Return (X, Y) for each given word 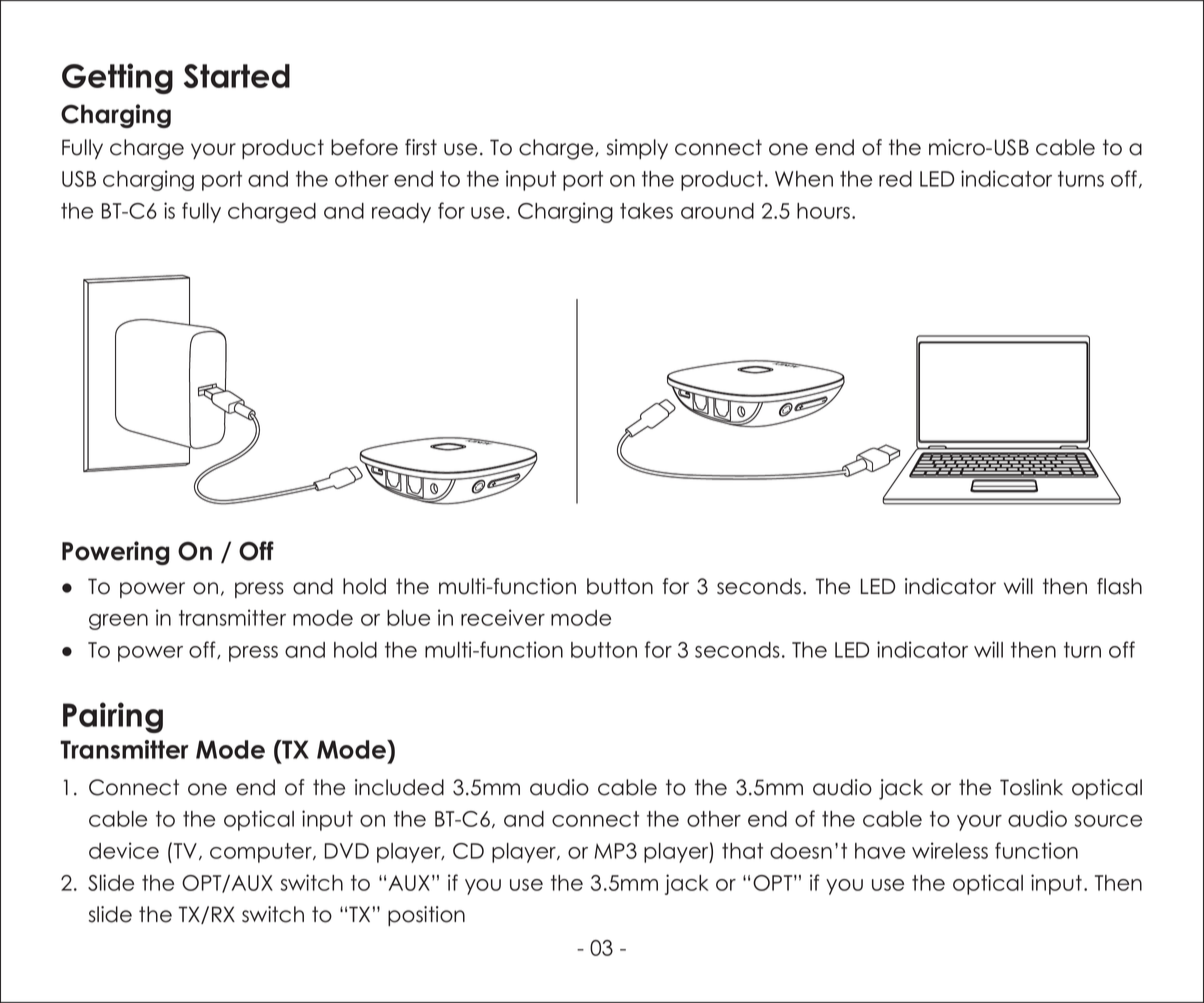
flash (1119, 586)
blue (408, 618)
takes (646, 211)
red (895, 179)
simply (637, 149)
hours (823, 211)
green (118, 622)
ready (401, 213)
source (1108, 821)
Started (237, 76)
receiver (503, 617)
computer (262, 853)
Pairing (113, 717)
